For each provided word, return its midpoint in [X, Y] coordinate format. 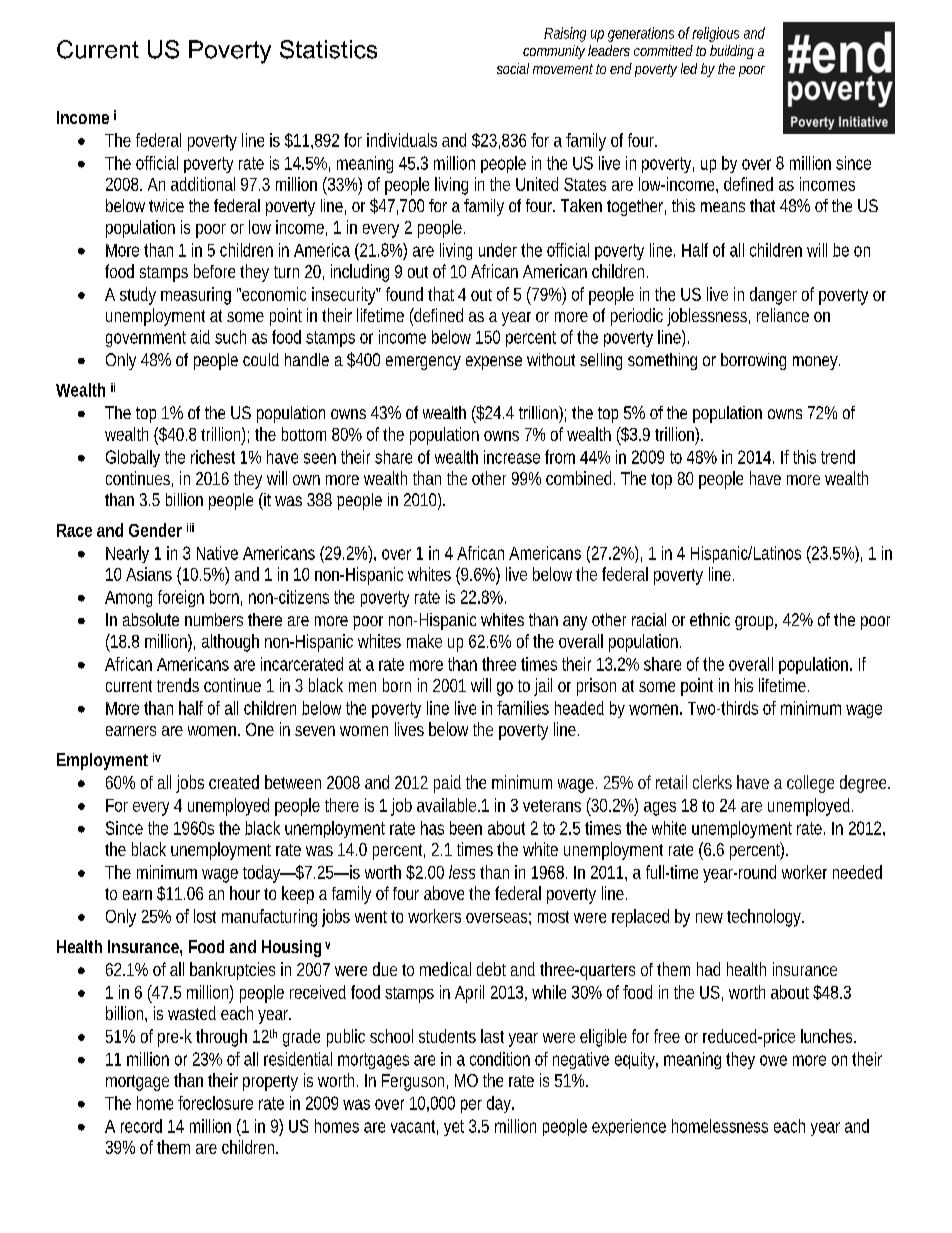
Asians [149, 574]
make [424, 641]
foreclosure [215, 1103]
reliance [783, 315]
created [234, 782]
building [732, 52]
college [810, 784]
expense [494, 363]
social [513, 68]
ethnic [710, 619]
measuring [196, 296]
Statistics [328, 49]
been [466, 828]
